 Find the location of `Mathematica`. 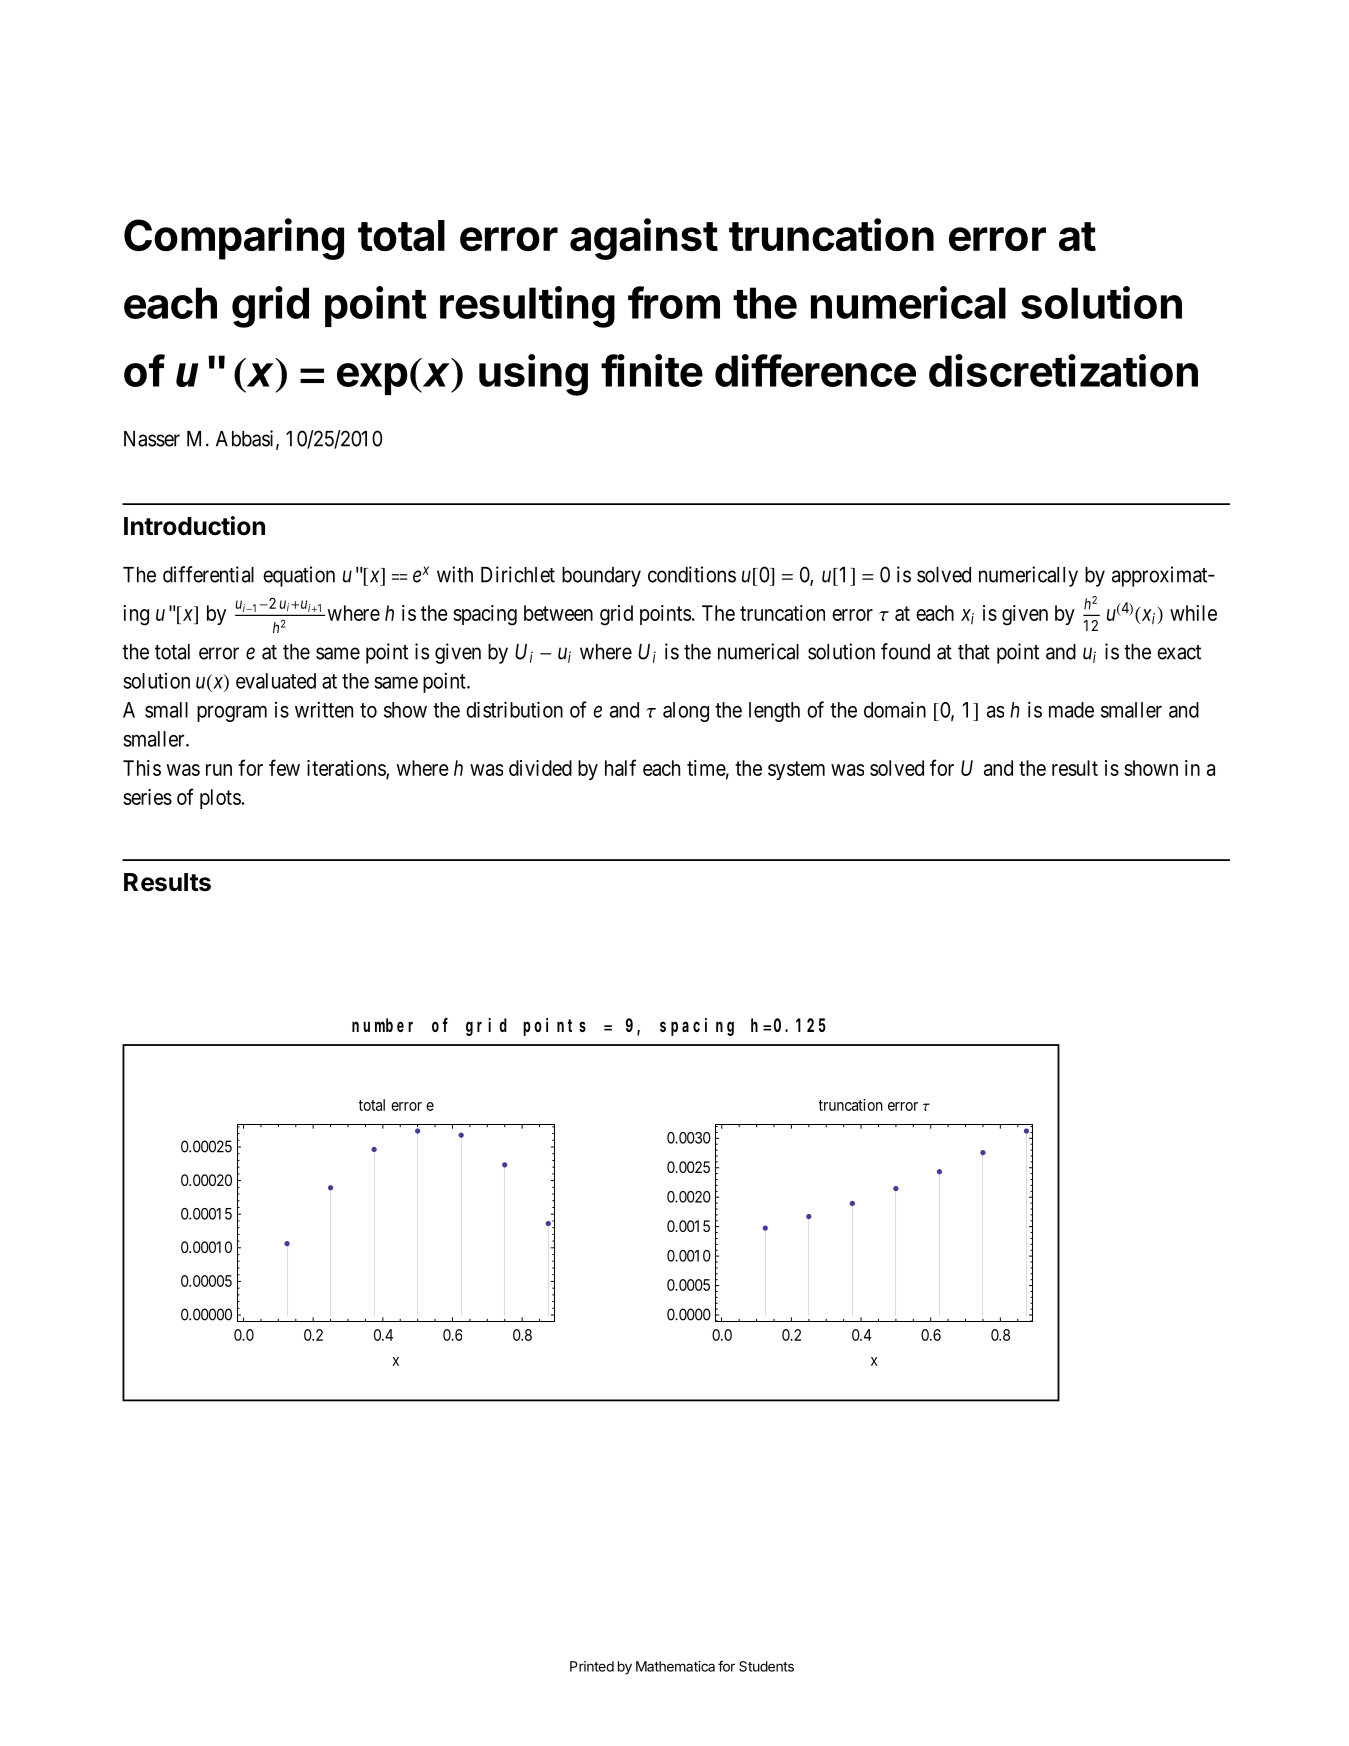

Mathematica is located at coordinates (675, 1666).
